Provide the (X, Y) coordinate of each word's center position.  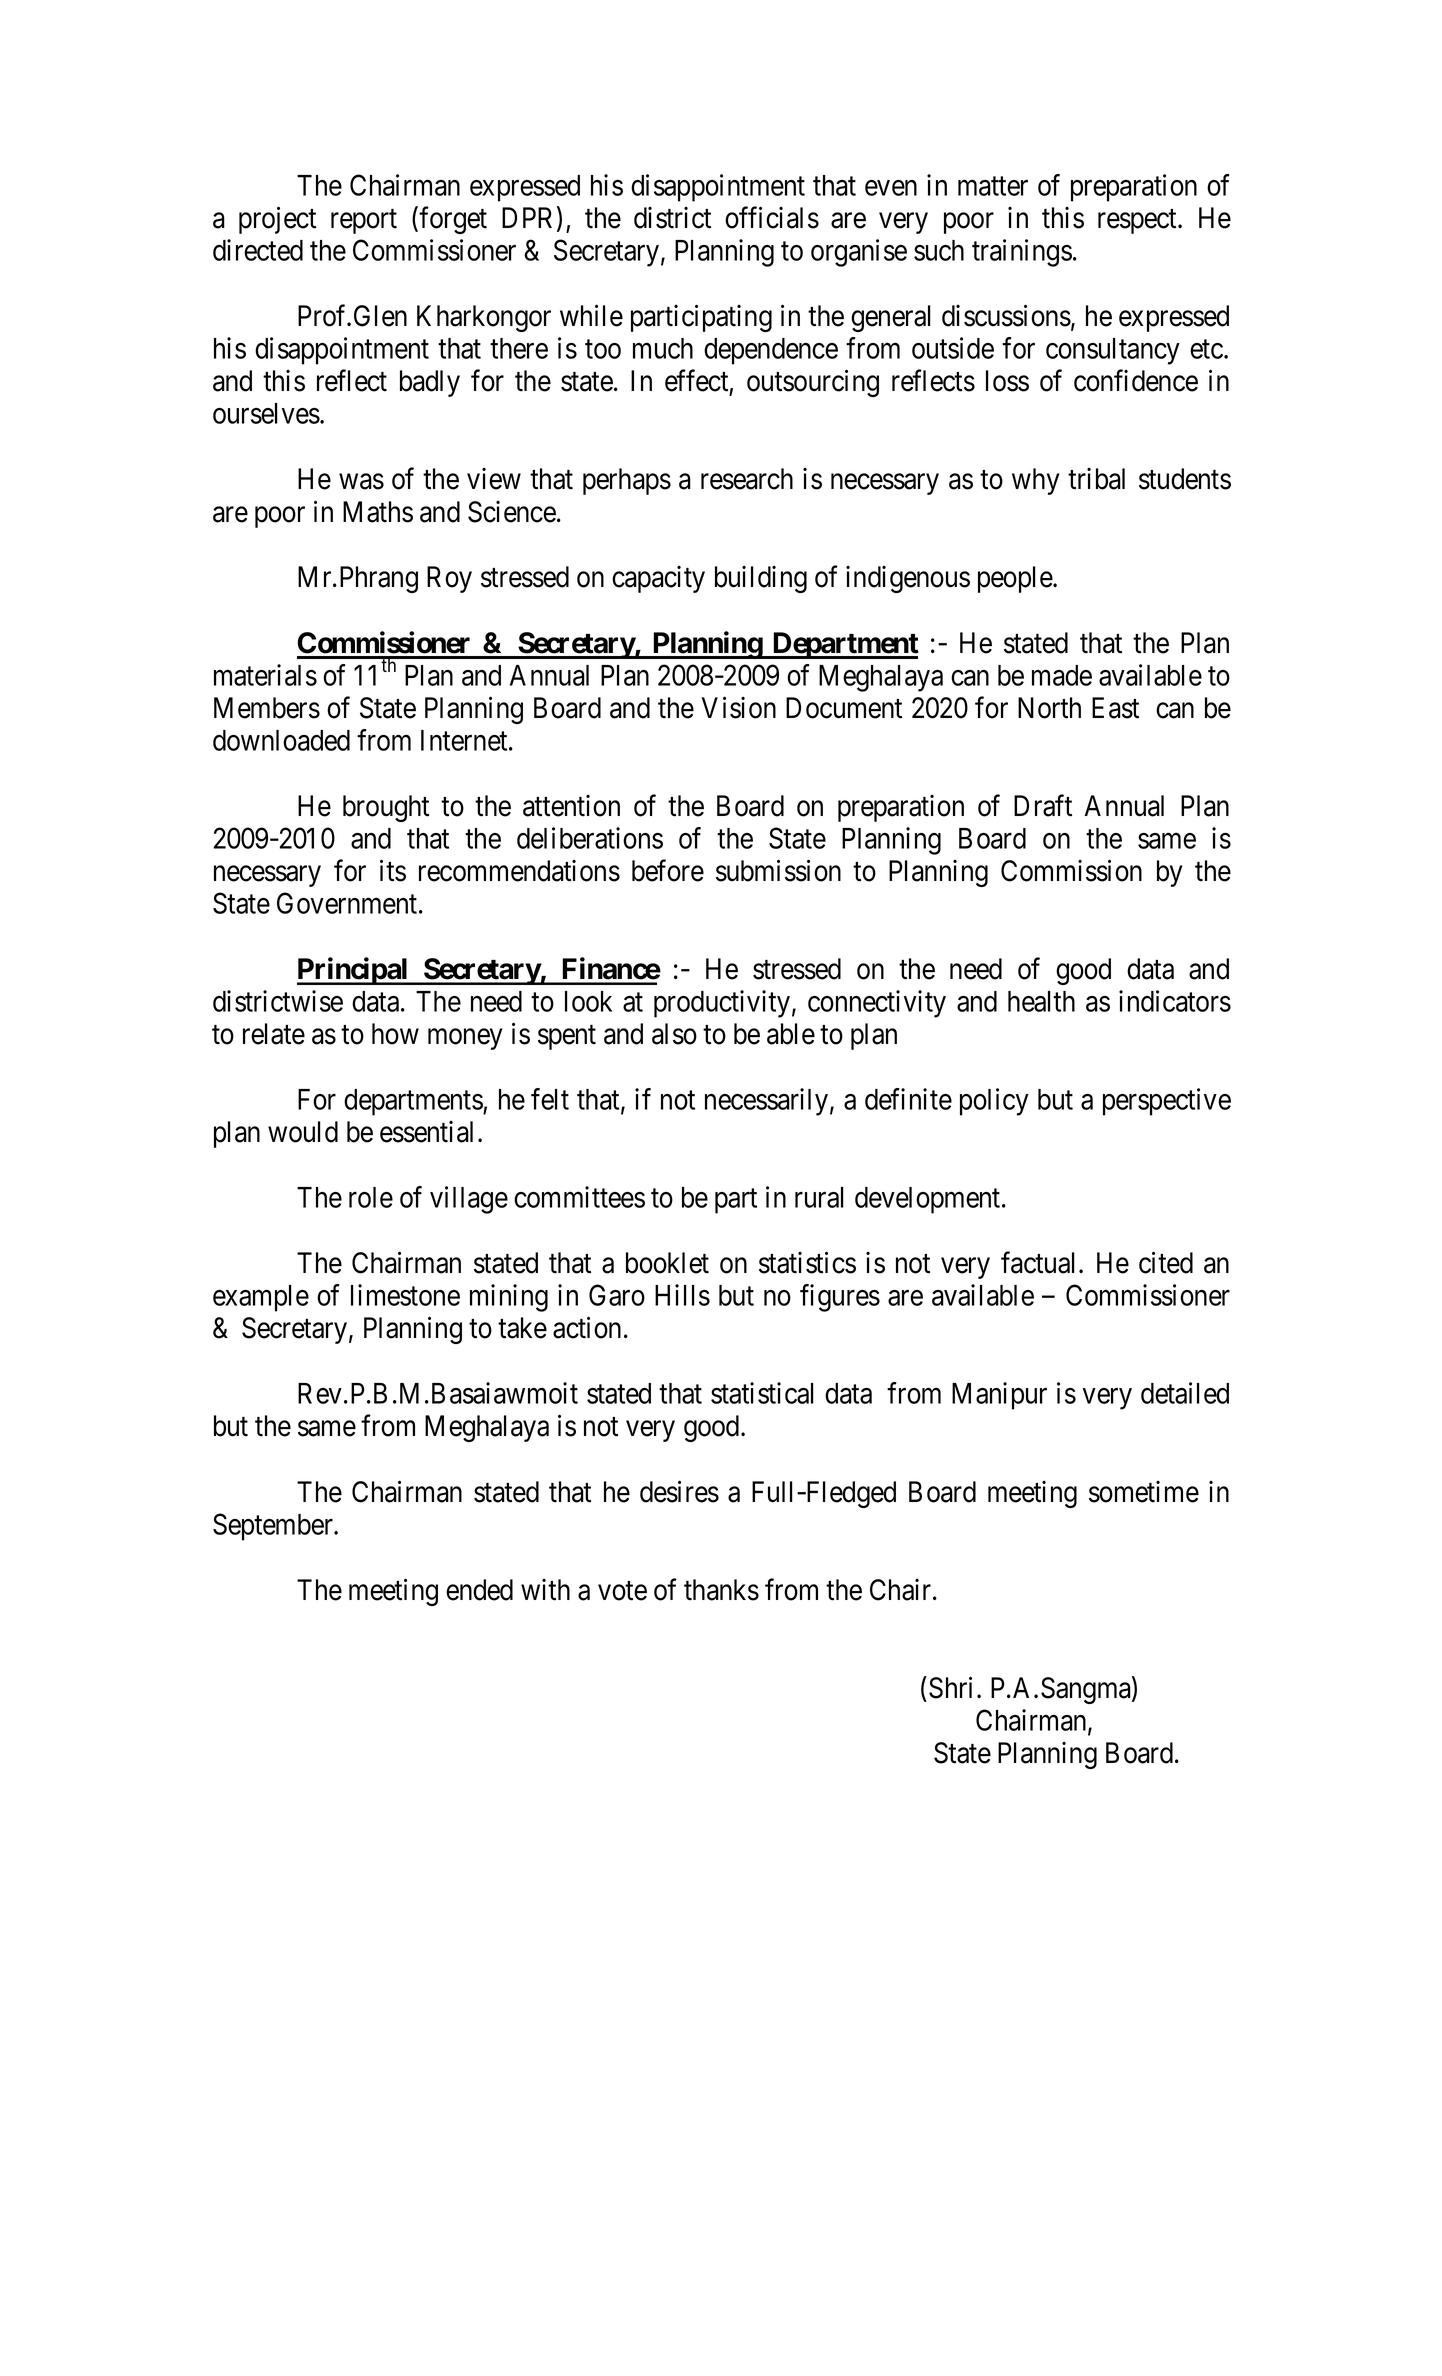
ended (479, 1590)
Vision (739, 707)
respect (1138, 221)
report (364, 221)
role (371, 1197)
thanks (721, 1590)
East (1115, 708)
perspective (1167, 1102)
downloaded (281, 740)
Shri (950, 1687)
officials (772, 217)
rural (819, 1197)
